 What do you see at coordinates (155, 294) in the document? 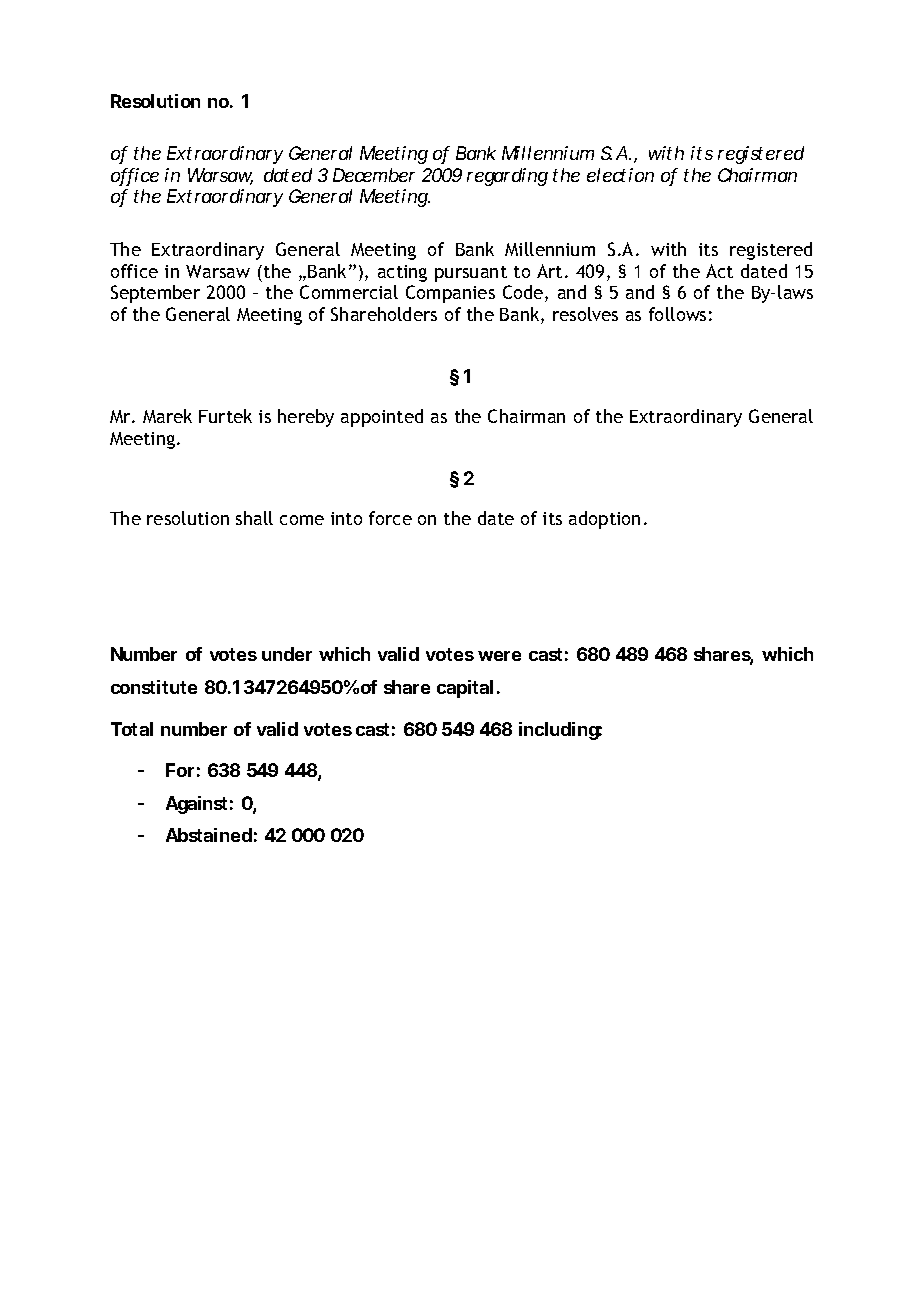
I see `September` at bounding box center [155, 294].
